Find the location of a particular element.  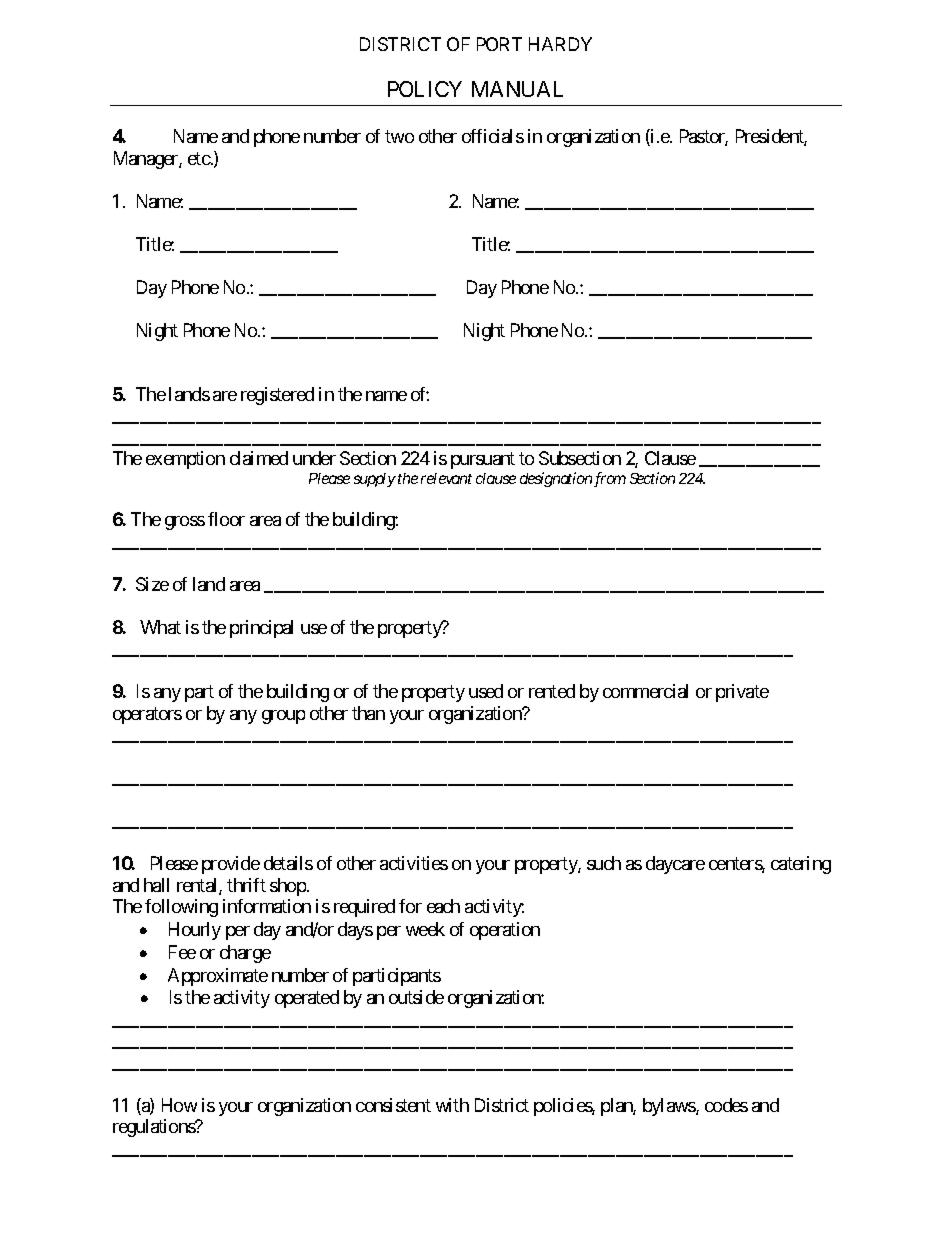

codes is located at coordinates (726, 1105).
